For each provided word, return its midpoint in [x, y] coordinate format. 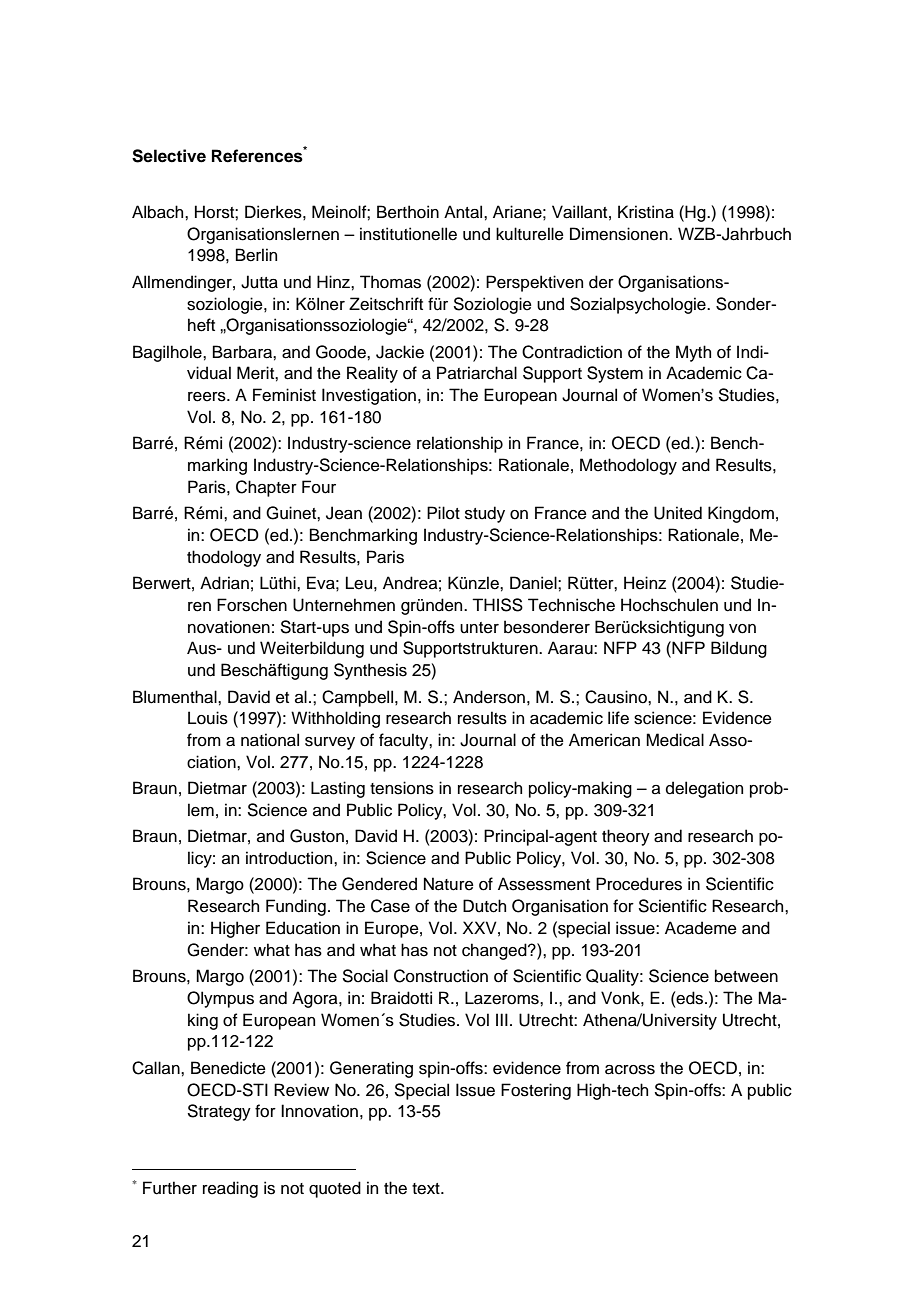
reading [230, 1189]
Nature [449, 884]
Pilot [443, 513]
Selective [169, 156]
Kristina [646, 212]
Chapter [266, 488]
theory [626, 837]
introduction [290, 858]
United [678, 513]
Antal [464, 212]
